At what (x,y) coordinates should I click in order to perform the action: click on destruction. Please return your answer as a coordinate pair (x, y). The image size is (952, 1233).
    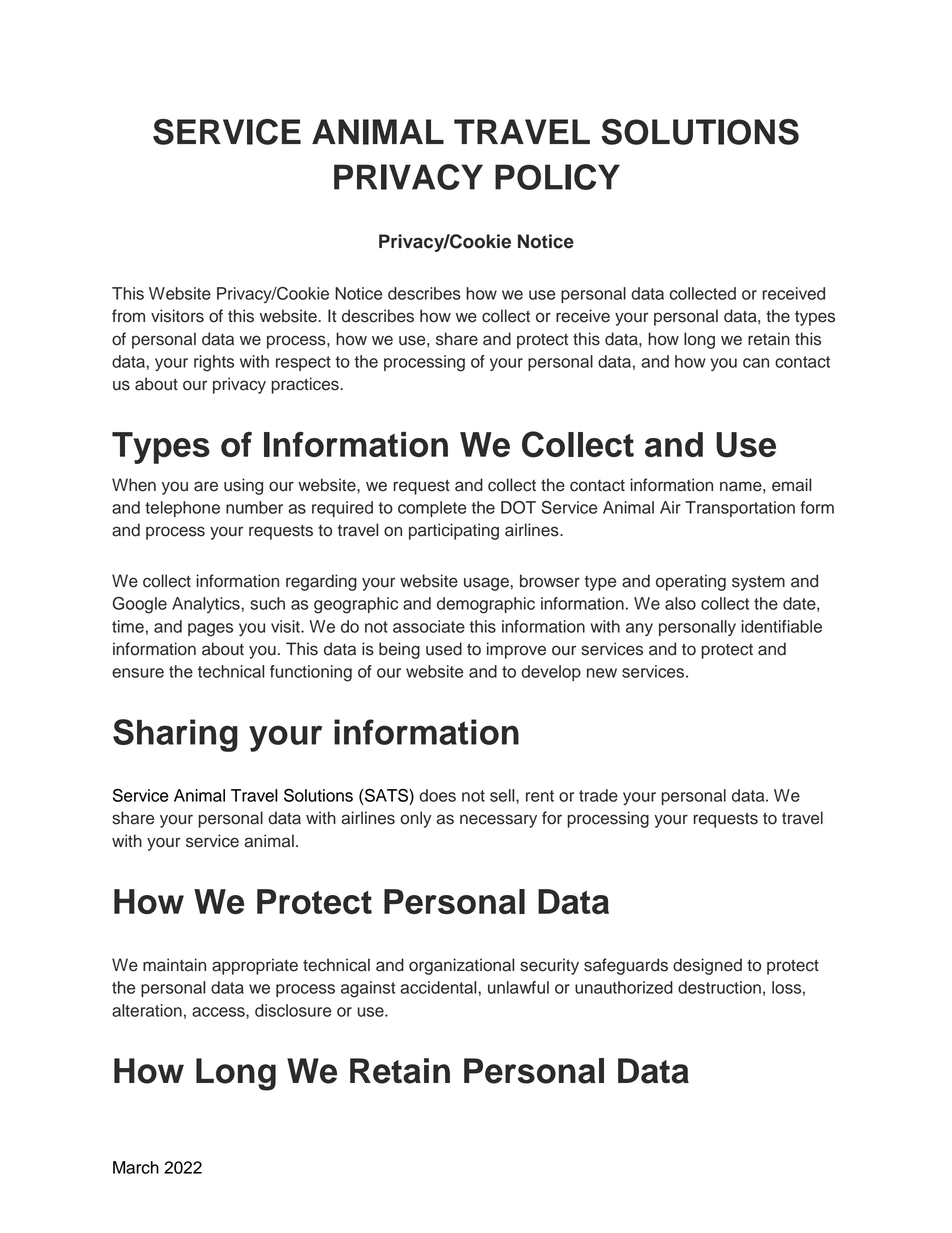
    Looking at the image, I should click on (719, 987).
